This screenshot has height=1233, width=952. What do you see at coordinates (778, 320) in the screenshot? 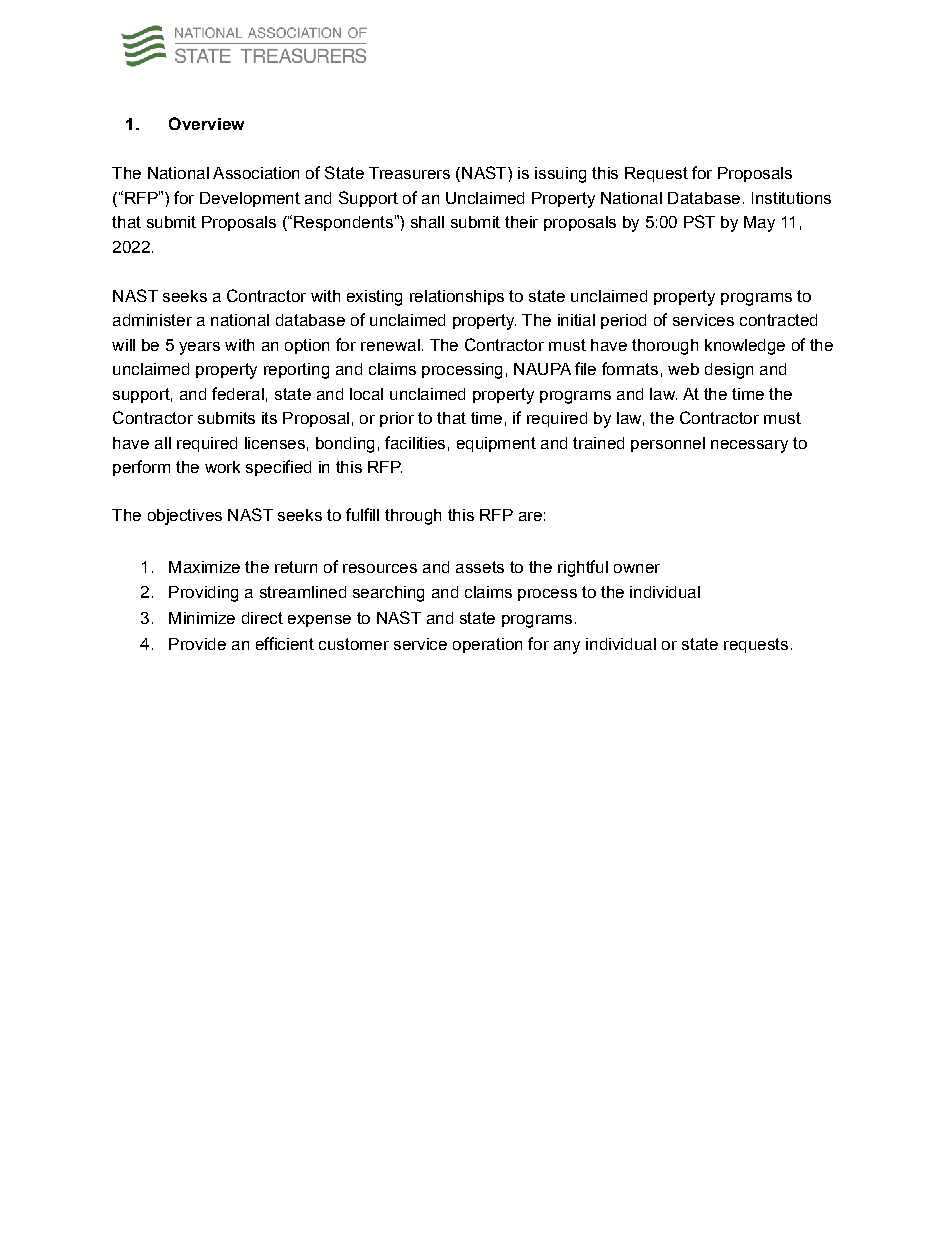
I see `contracted` at bounding box center [778, 320].
